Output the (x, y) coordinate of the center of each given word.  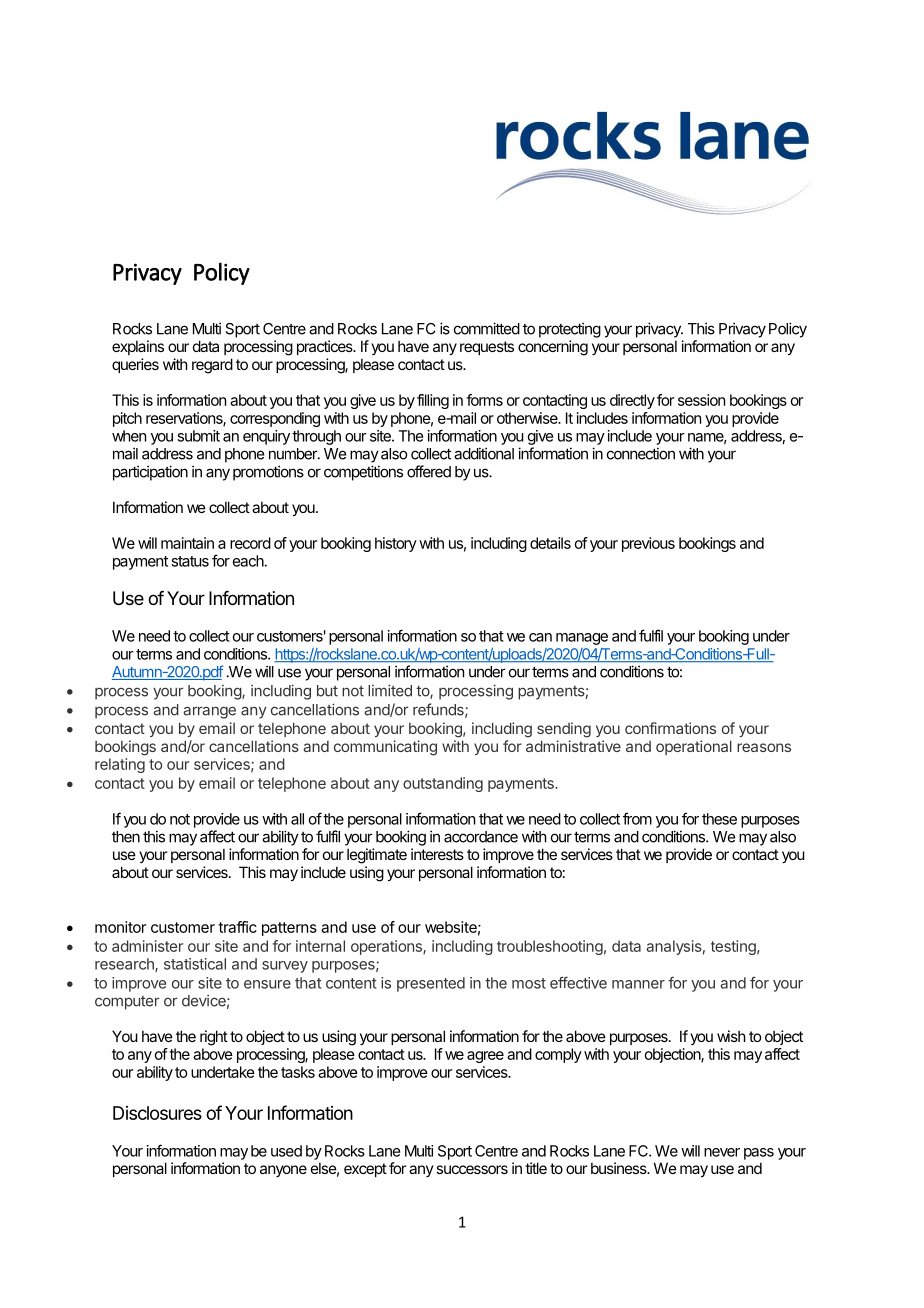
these (719, 819)
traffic (237, 927)
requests (487, 348)
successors (472, 1169)
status (190, 561)
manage (582, 639)
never (722, 1152)
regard (212, 366)
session (701, 400)
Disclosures (157, 1113)
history (396, 544)
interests (437, 854)
